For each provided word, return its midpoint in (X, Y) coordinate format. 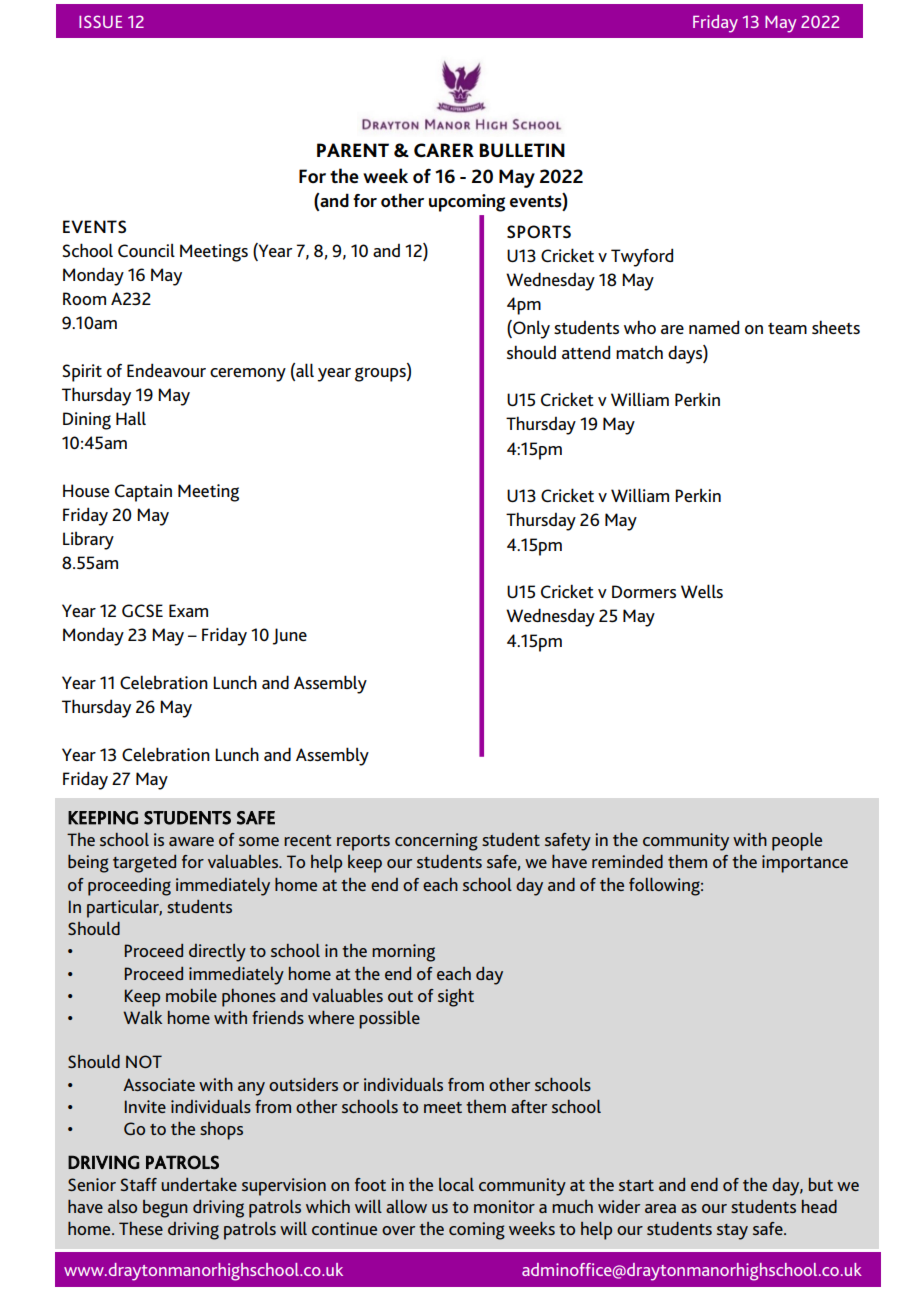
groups (381, 374)
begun (165, 1209)
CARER (444, 150)
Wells (702, 591)
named (714, 327)
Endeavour (166, 370)
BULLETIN (522, 150)
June (290, 636)
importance (805, 864)
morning (403, 953)
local (456, 1184)
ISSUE (100, 21)
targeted (144, 864)
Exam (188, 610)
